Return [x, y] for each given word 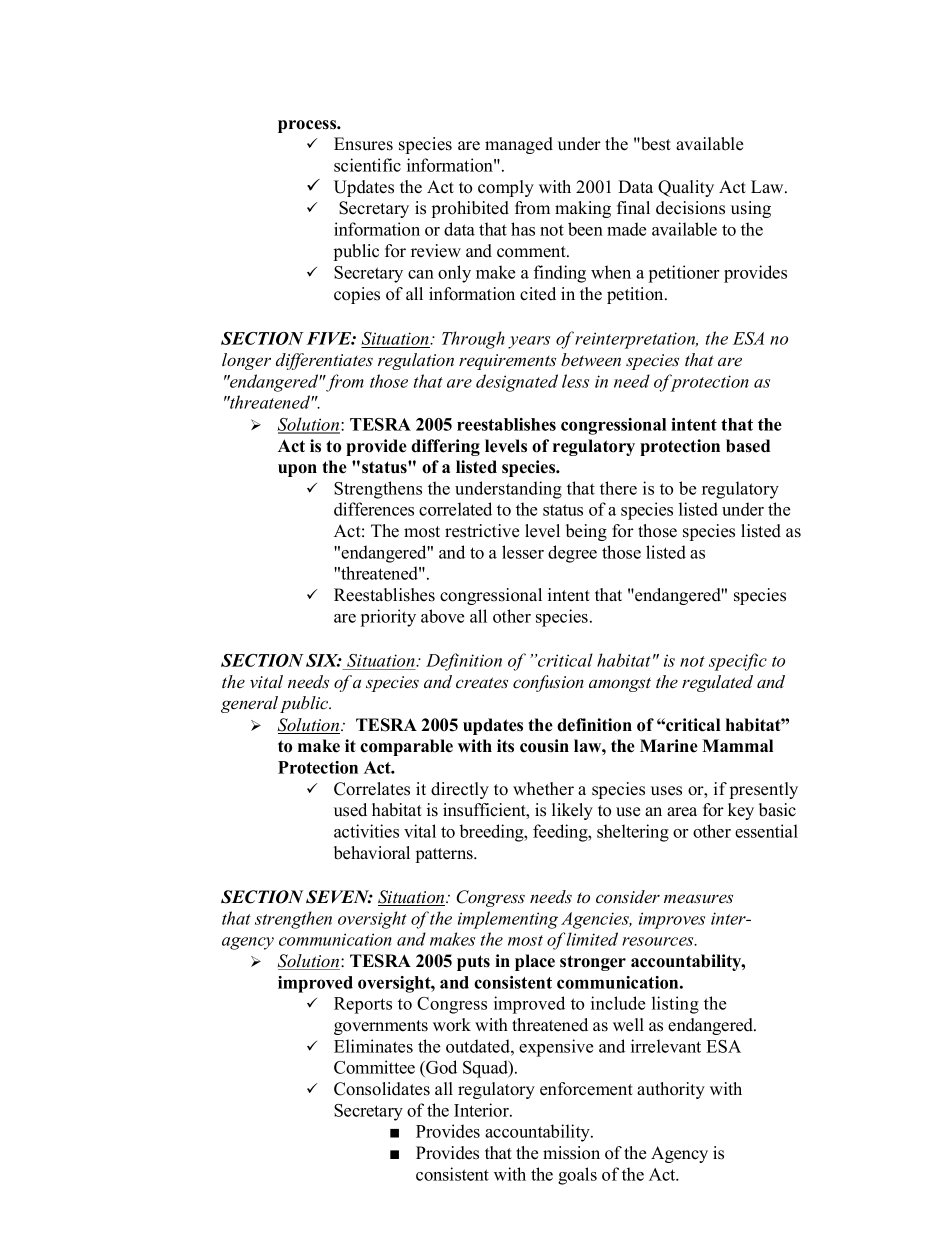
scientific [367, 165]
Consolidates [382, 1089]
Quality [686, 188]
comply [506, 188]
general [249, 704]
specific [738, 662]
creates [482, 683]
